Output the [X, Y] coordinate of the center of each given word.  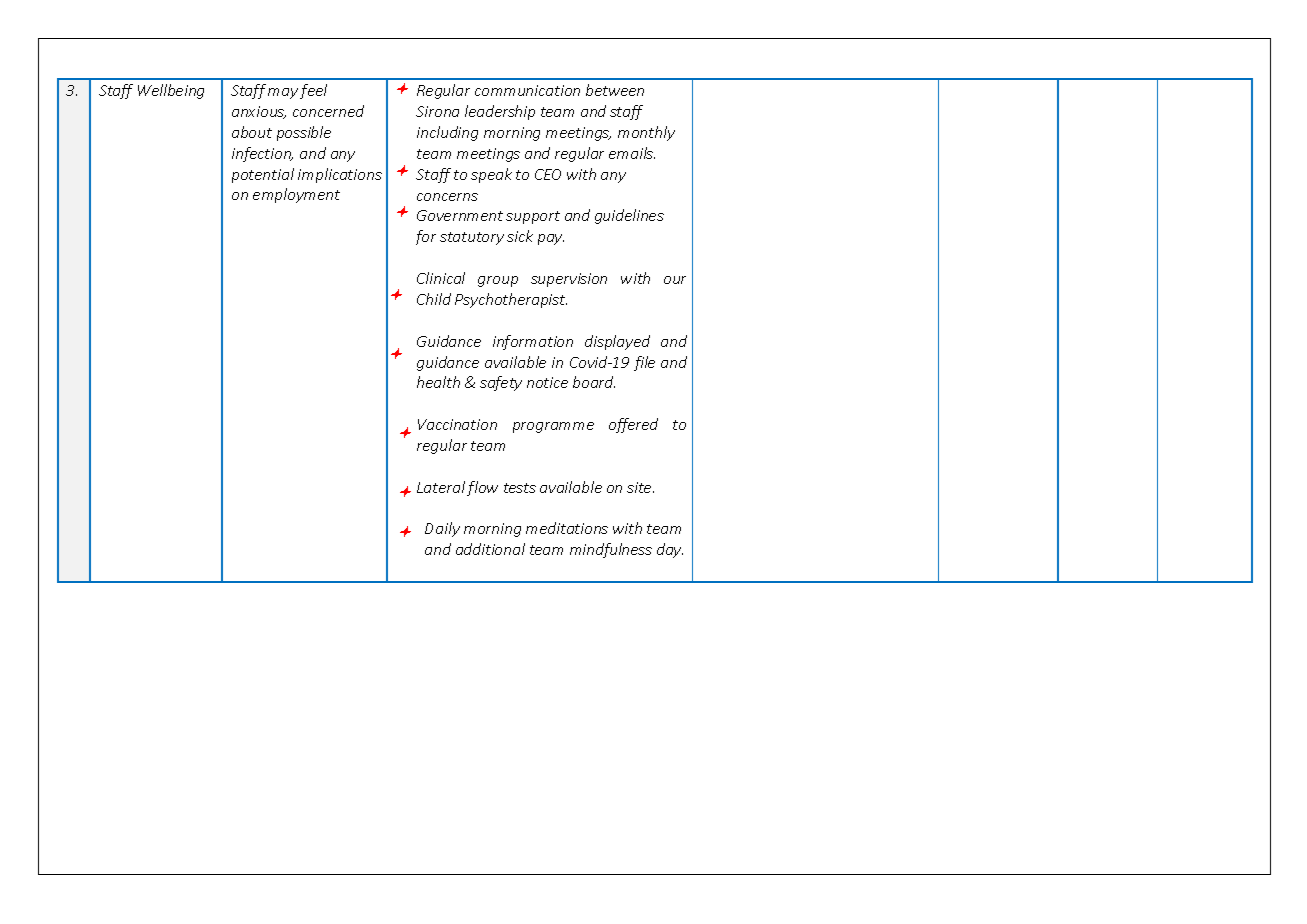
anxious [259, 112]
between [615, 90]
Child [434, 299]
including [447, 133]
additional [490, 549]
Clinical [441, 278]
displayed [617, 342]
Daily [442, 529]
